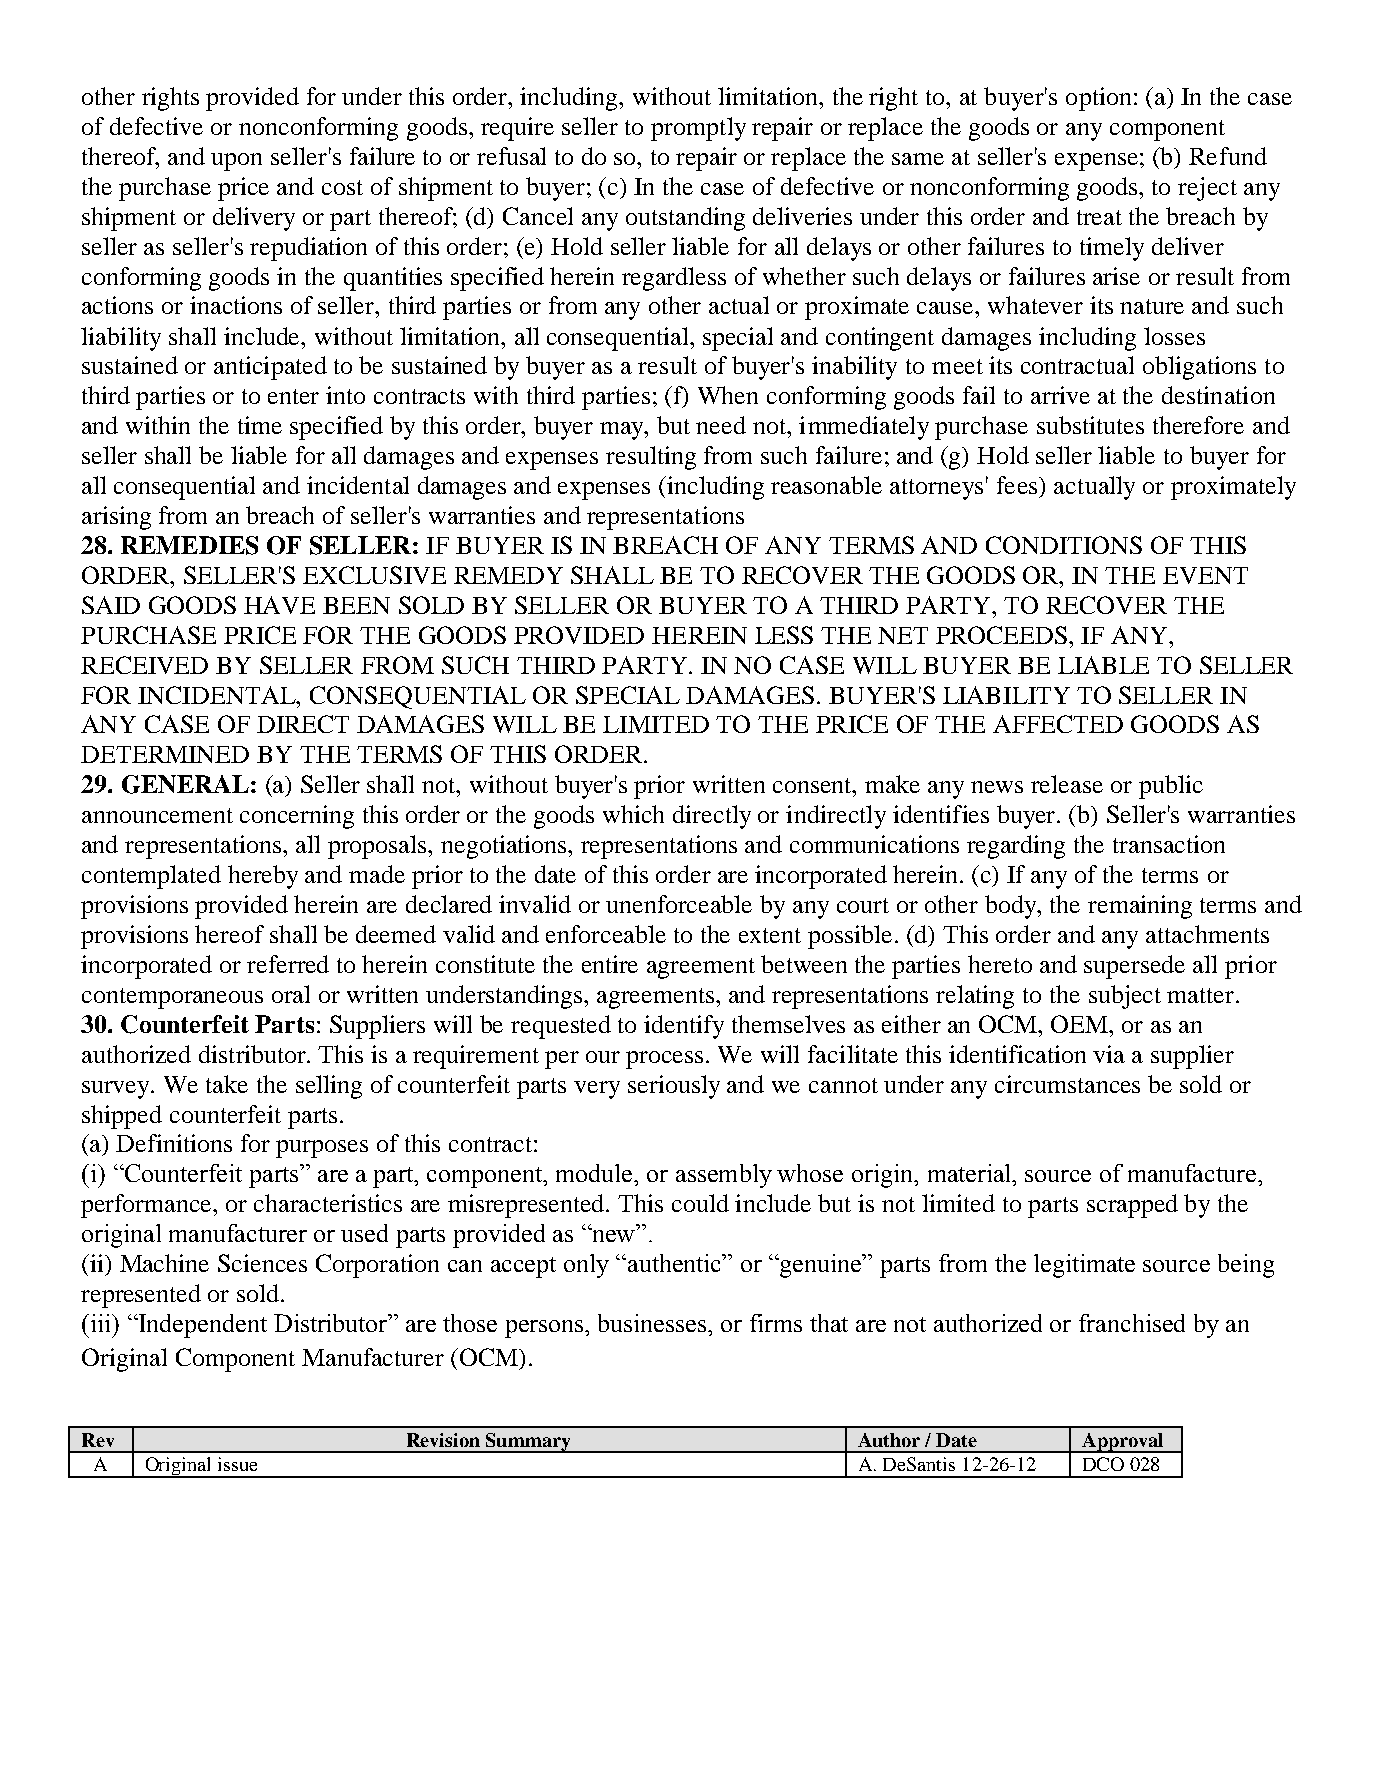  I want to click on promptly, so click(698, 129).
